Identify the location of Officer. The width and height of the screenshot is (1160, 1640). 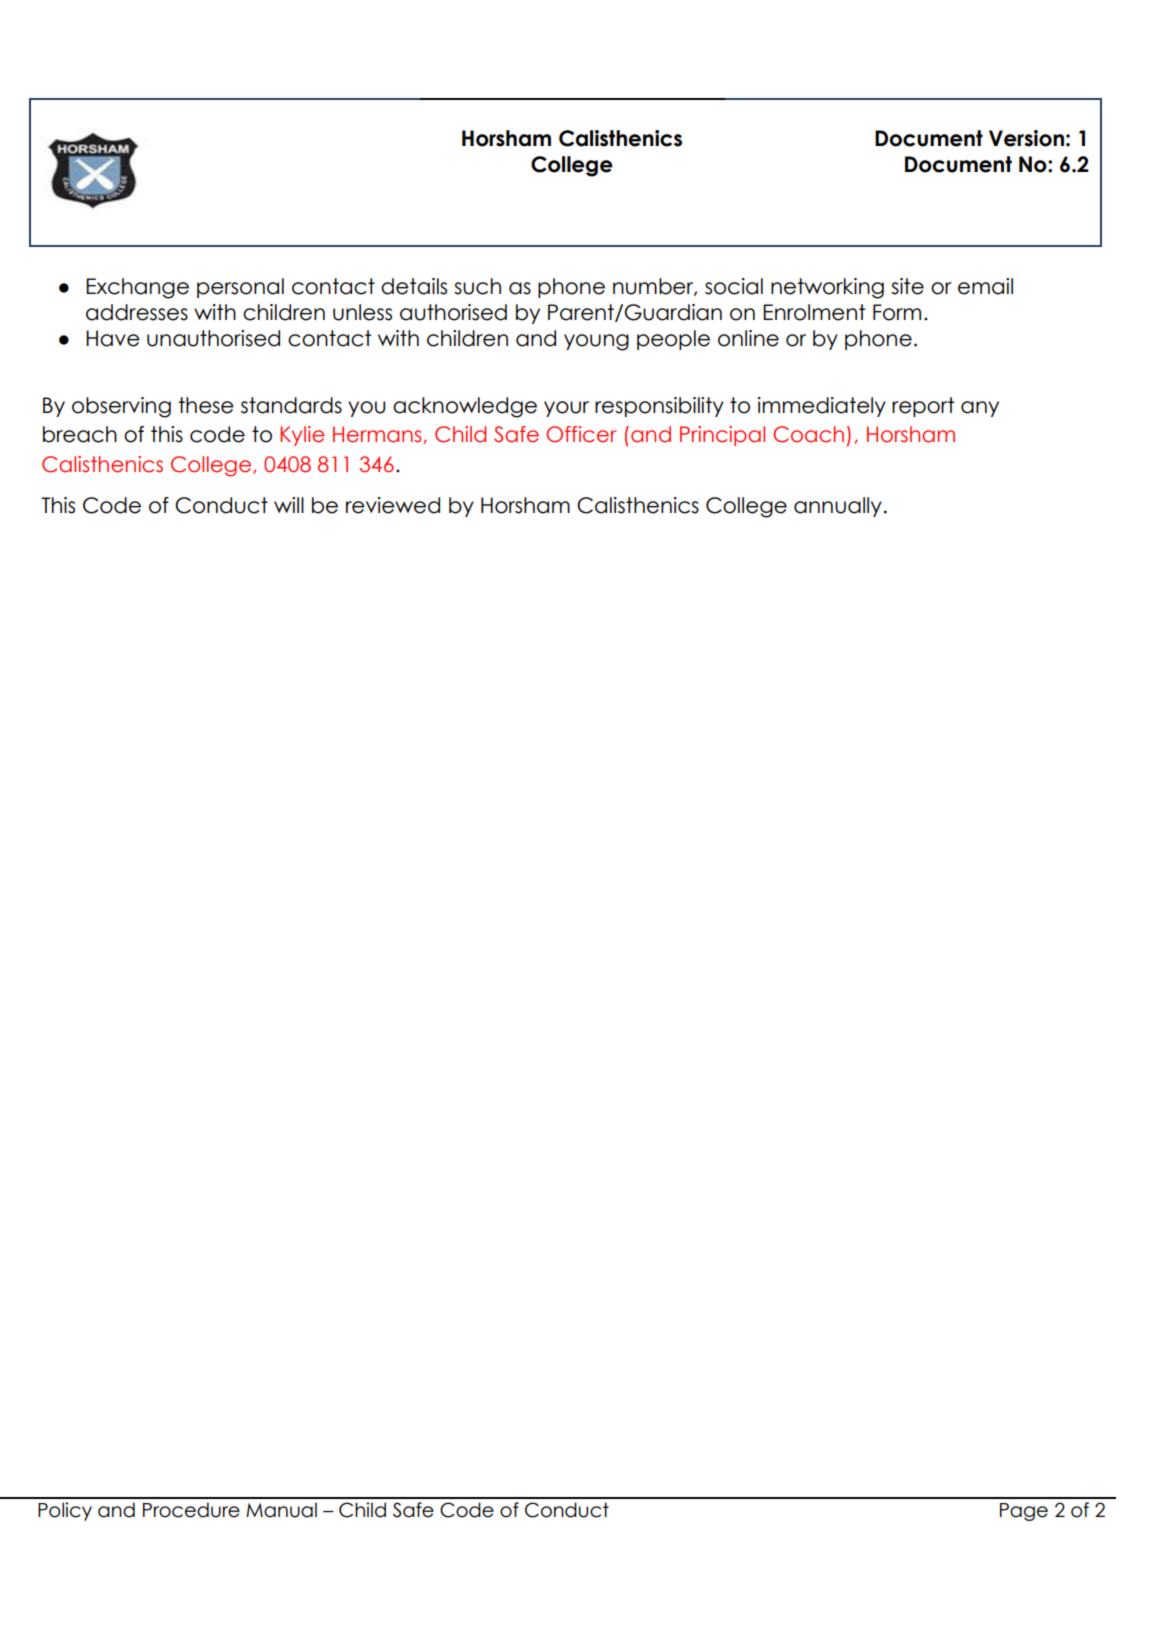
(581, 434).
